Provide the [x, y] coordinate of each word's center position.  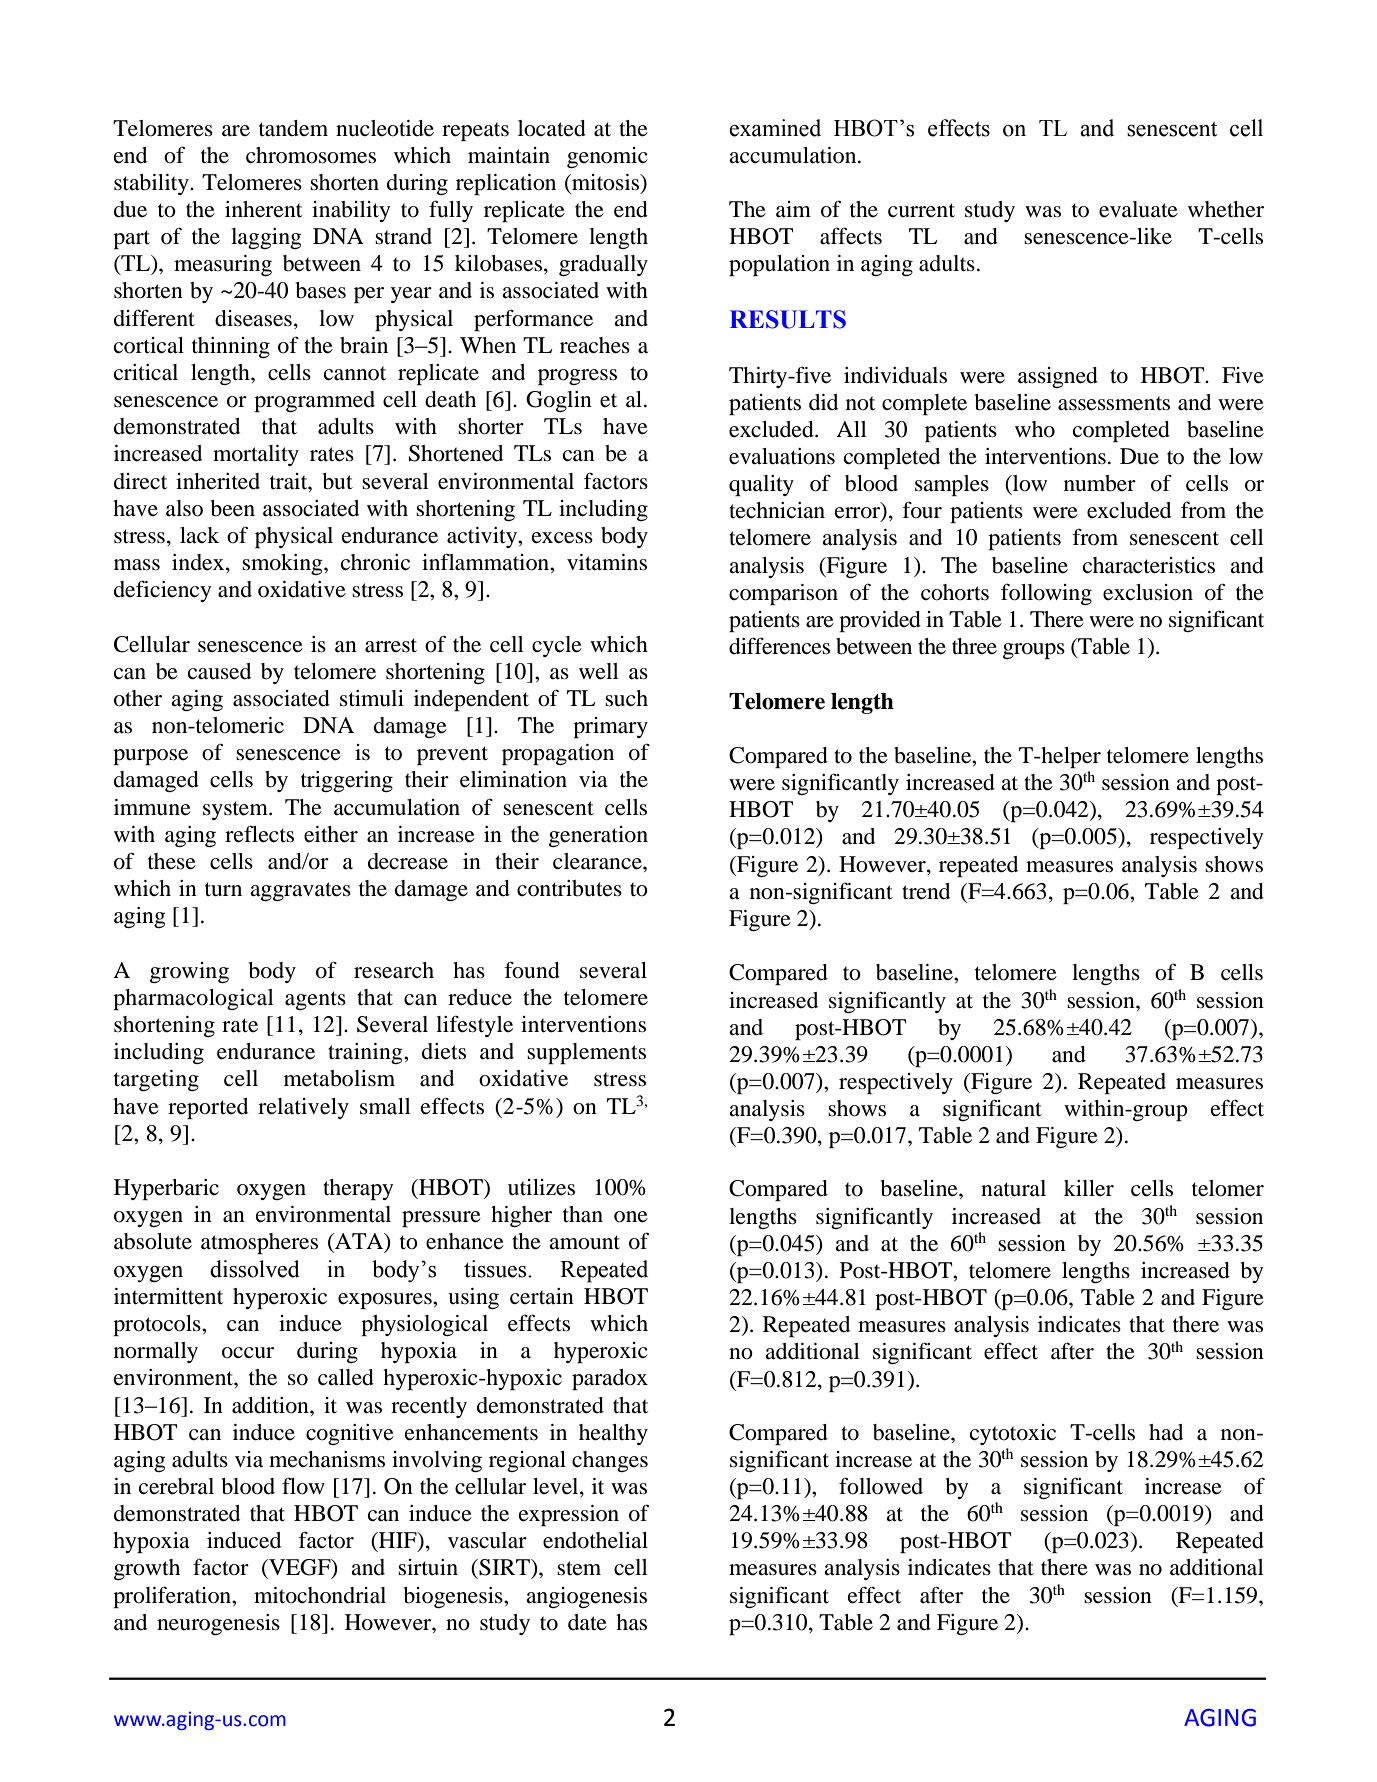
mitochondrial [320, 1595]
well [599, 671]
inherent [263, 209]
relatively [303, 1108]
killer [1089, 1188]
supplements [586, 1053]
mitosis [605, 182]
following [1046, 594]
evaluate [1138, 209]
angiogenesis [586, 1597]
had [1166, 1432]
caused [219, 671]
